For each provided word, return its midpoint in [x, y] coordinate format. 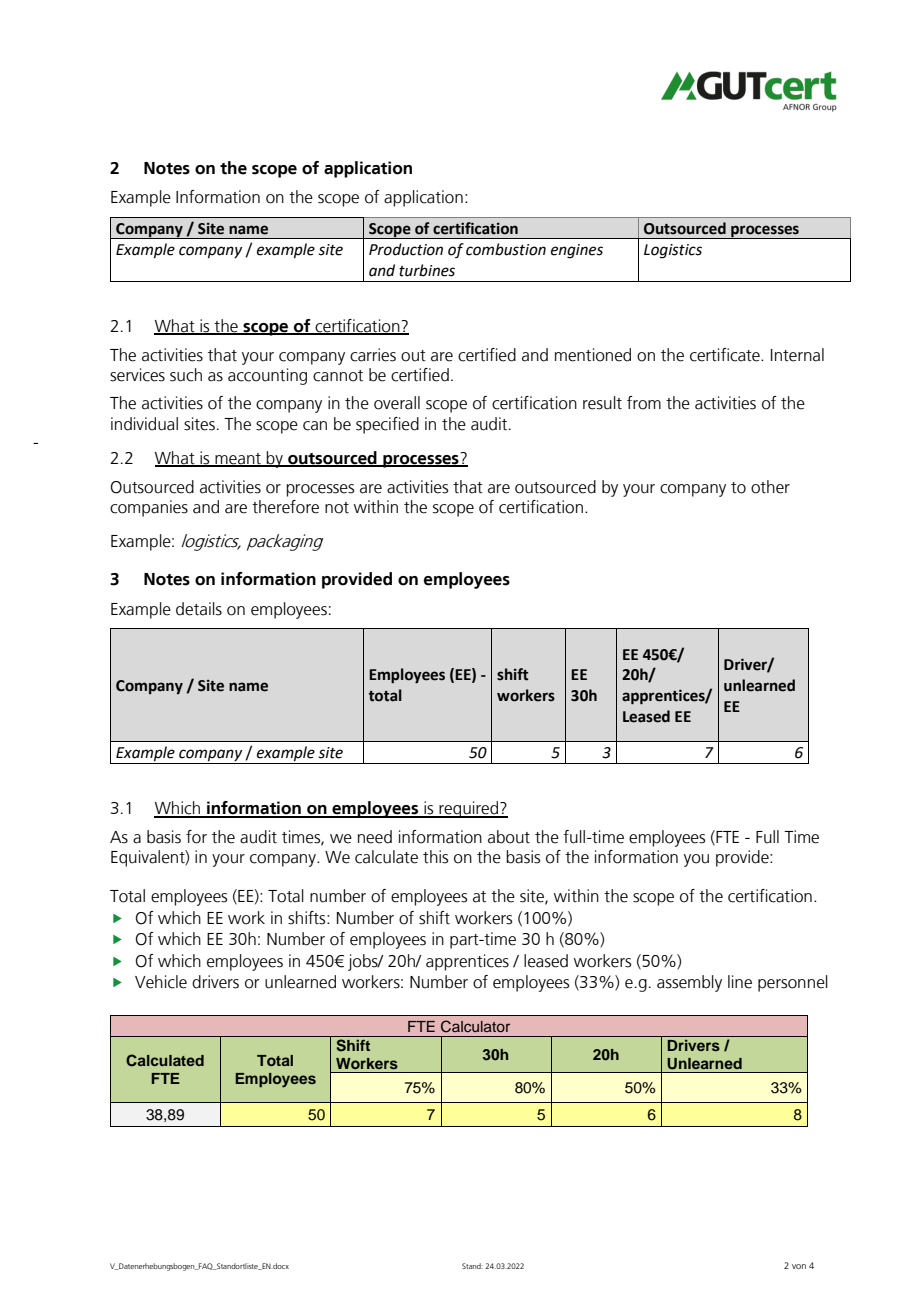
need [375, 837]
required [469, 809]
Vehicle [161, 982]
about [509, 837]
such [186, 375]
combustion [506, 249]
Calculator [475, 1026]
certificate [726, 355]
